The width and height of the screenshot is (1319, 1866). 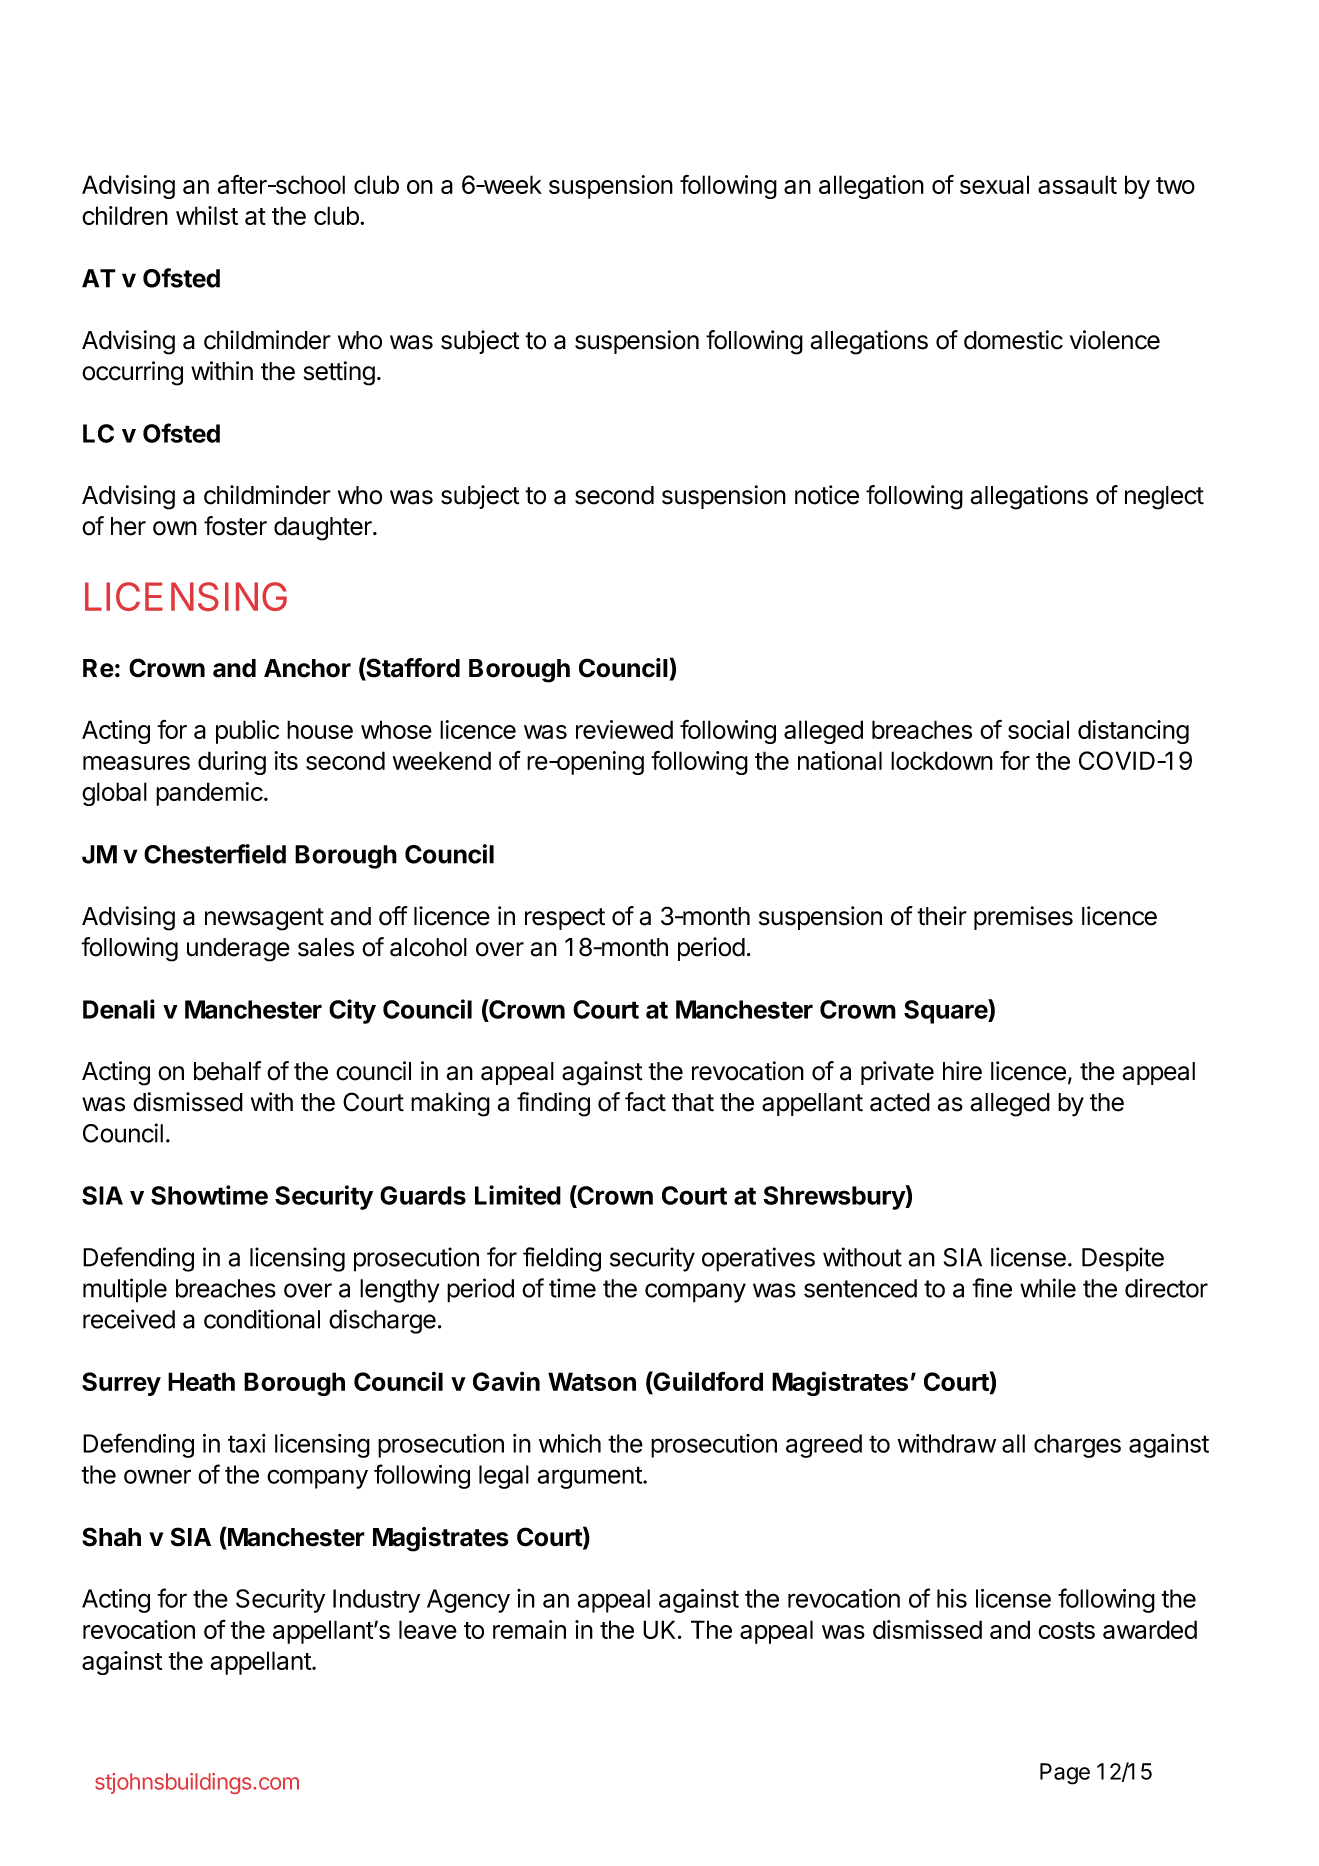 I want to click on sexual, so click(x=994, y=184).
